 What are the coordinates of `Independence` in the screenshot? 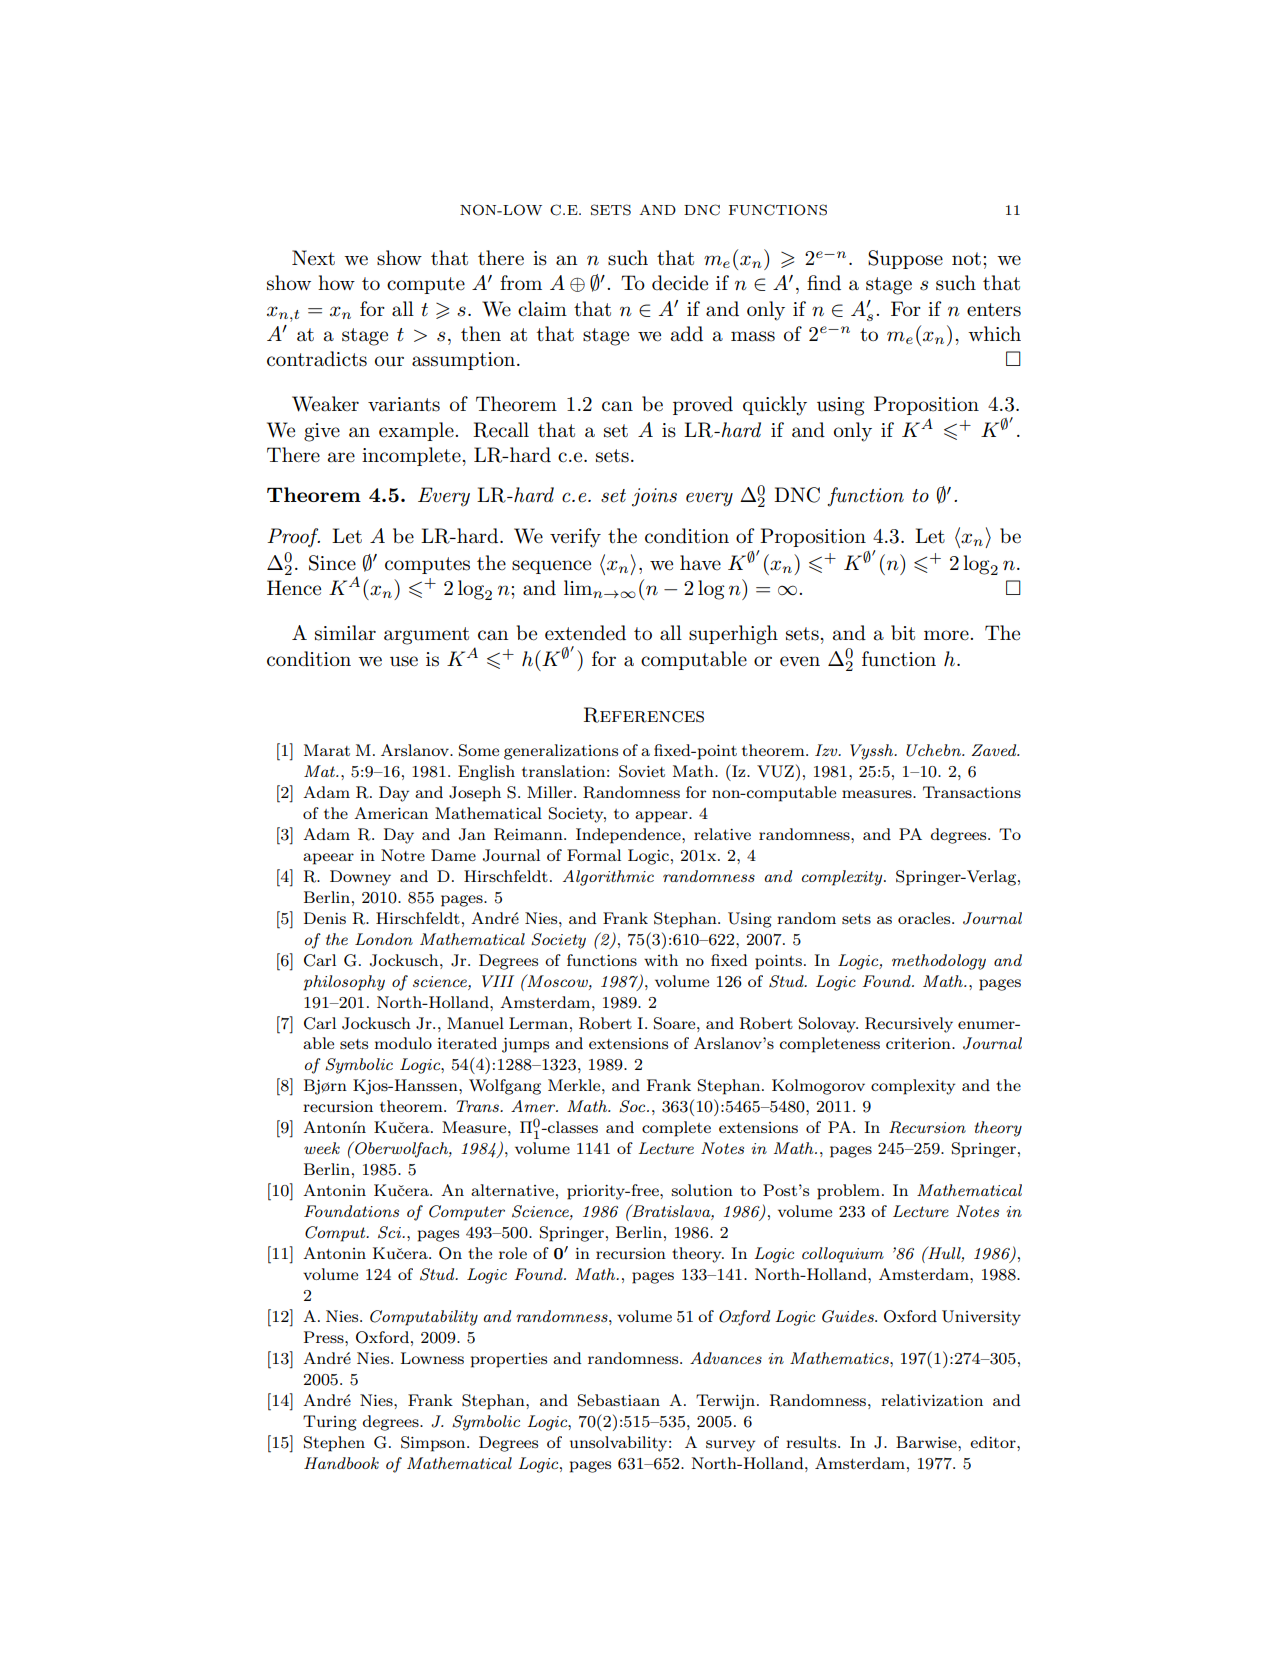 It's located at (629, 836).
